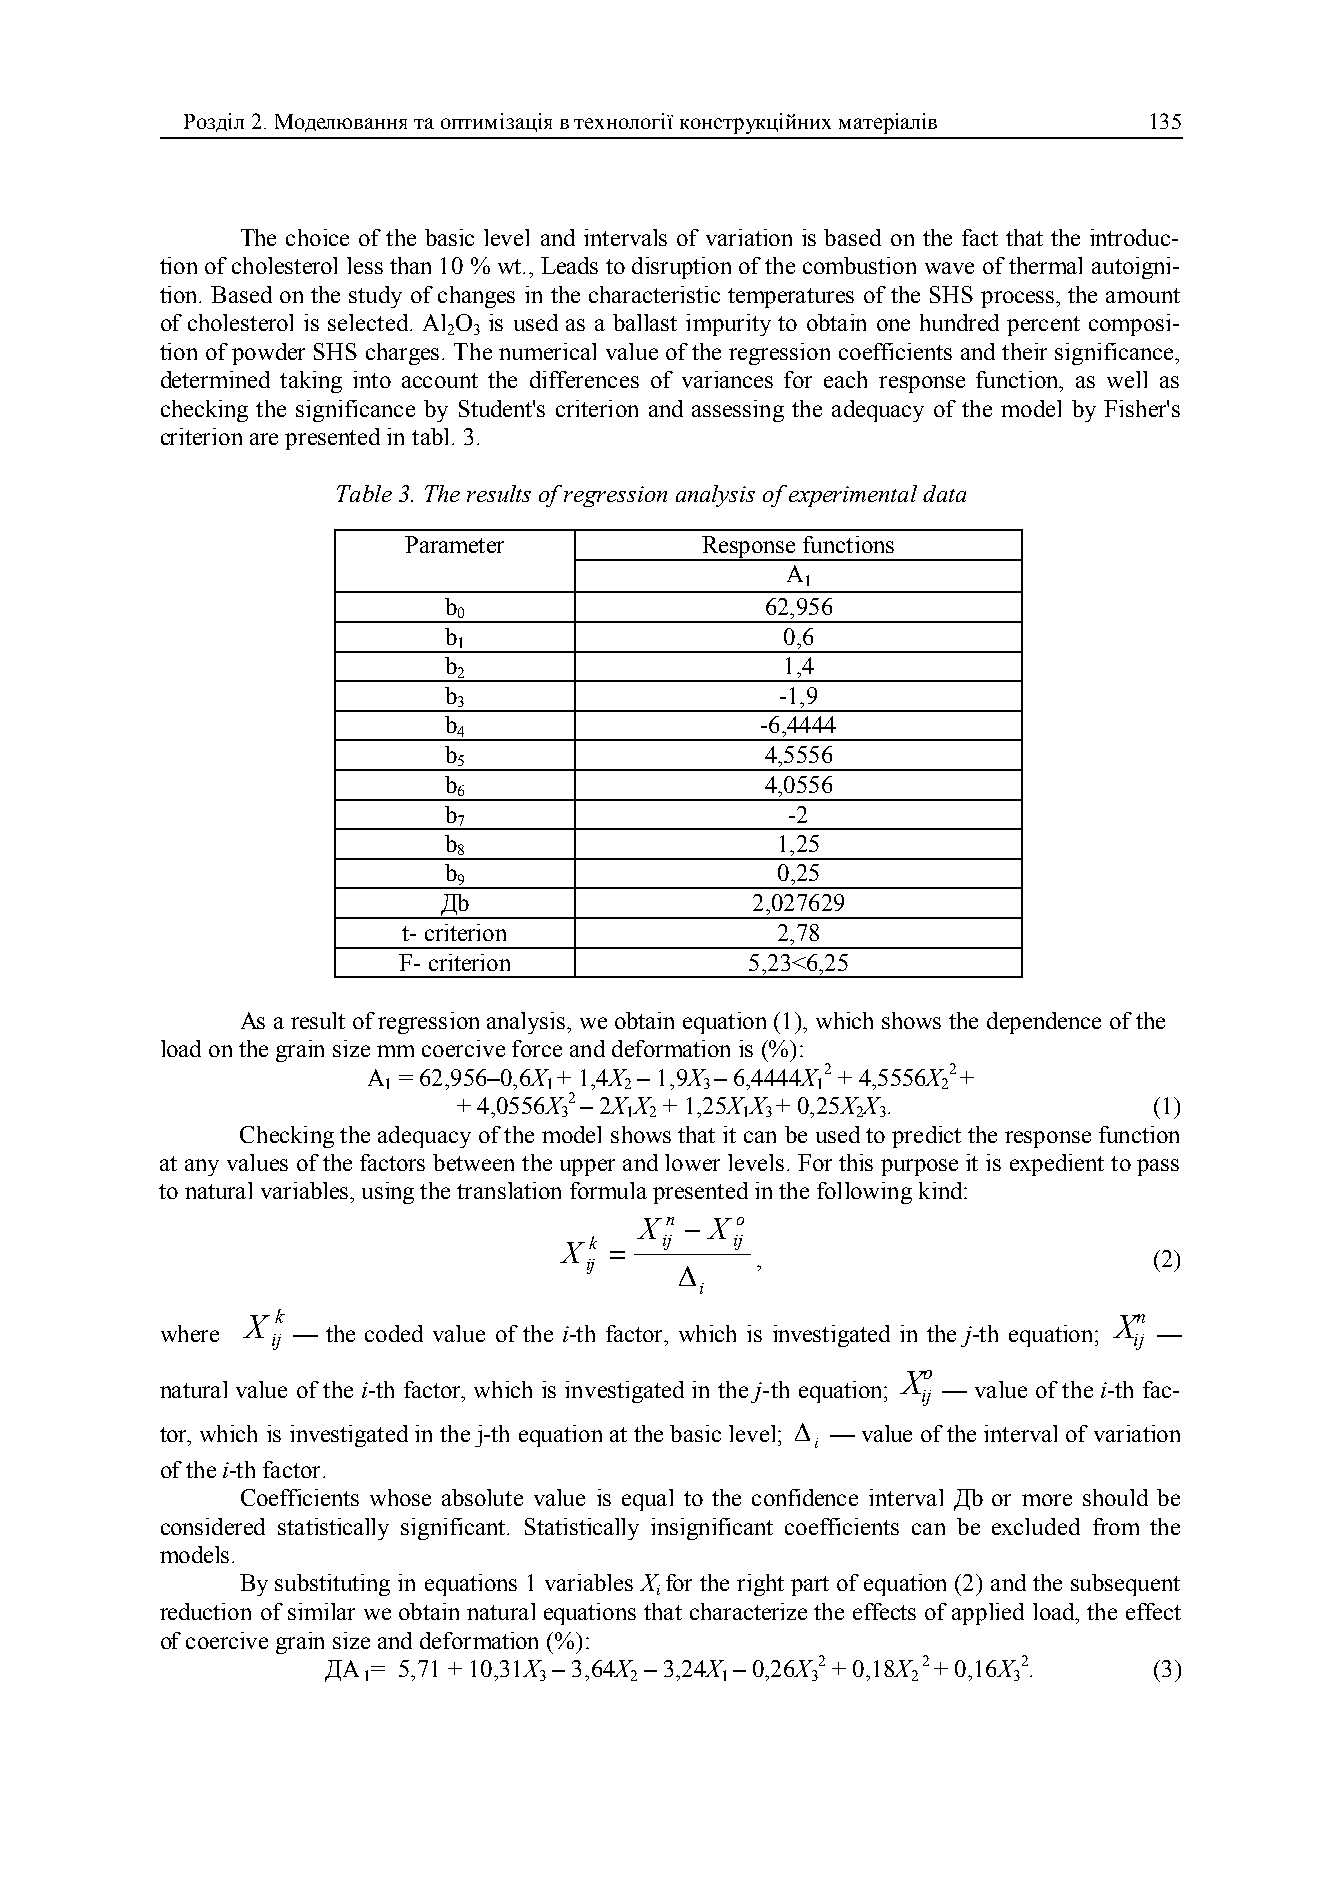 This page has height=1897, width=1341. I want to click on lower, so click(692, 1162).
